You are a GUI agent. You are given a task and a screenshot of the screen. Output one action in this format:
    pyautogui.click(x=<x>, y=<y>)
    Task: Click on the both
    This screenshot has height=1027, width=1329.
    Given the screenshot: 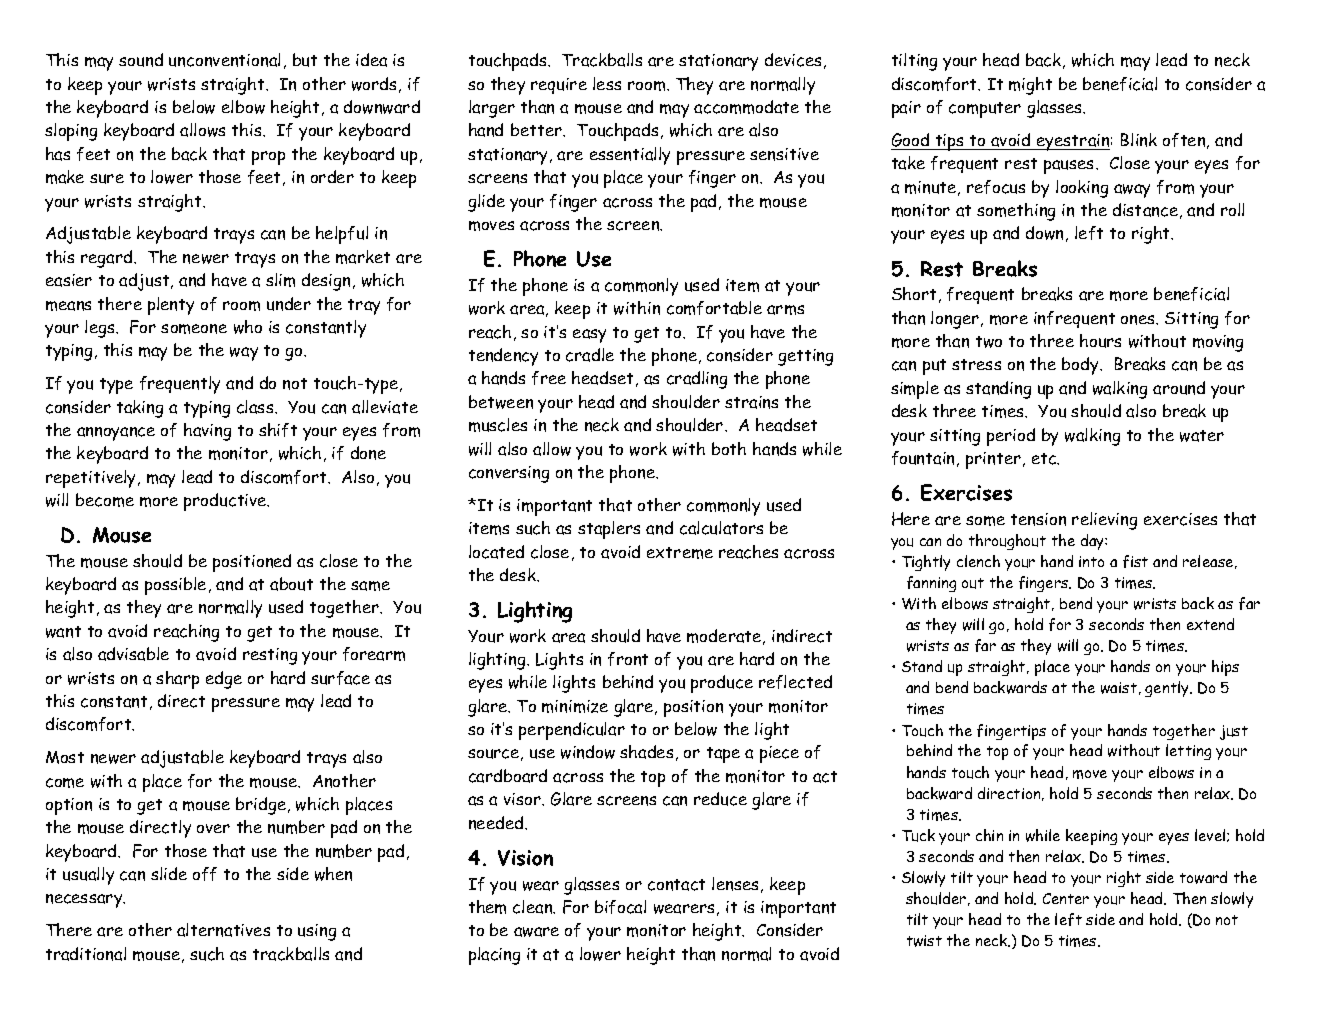 What is the action you would take?
    pyautogui.click(x=729, y=448)
